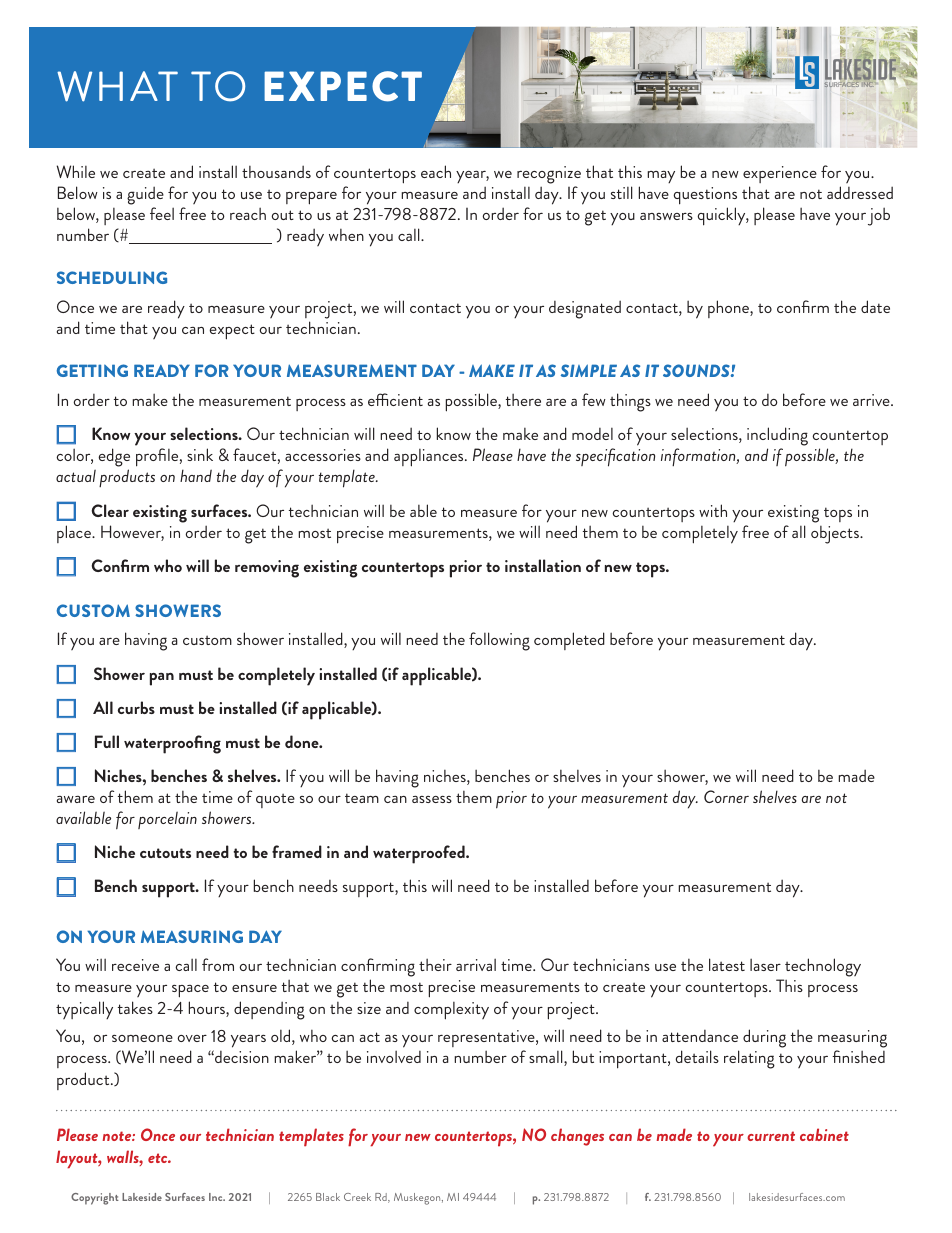  Describe the element at coordinates (777, 436) in the screenshot. I see `including` at that location.
